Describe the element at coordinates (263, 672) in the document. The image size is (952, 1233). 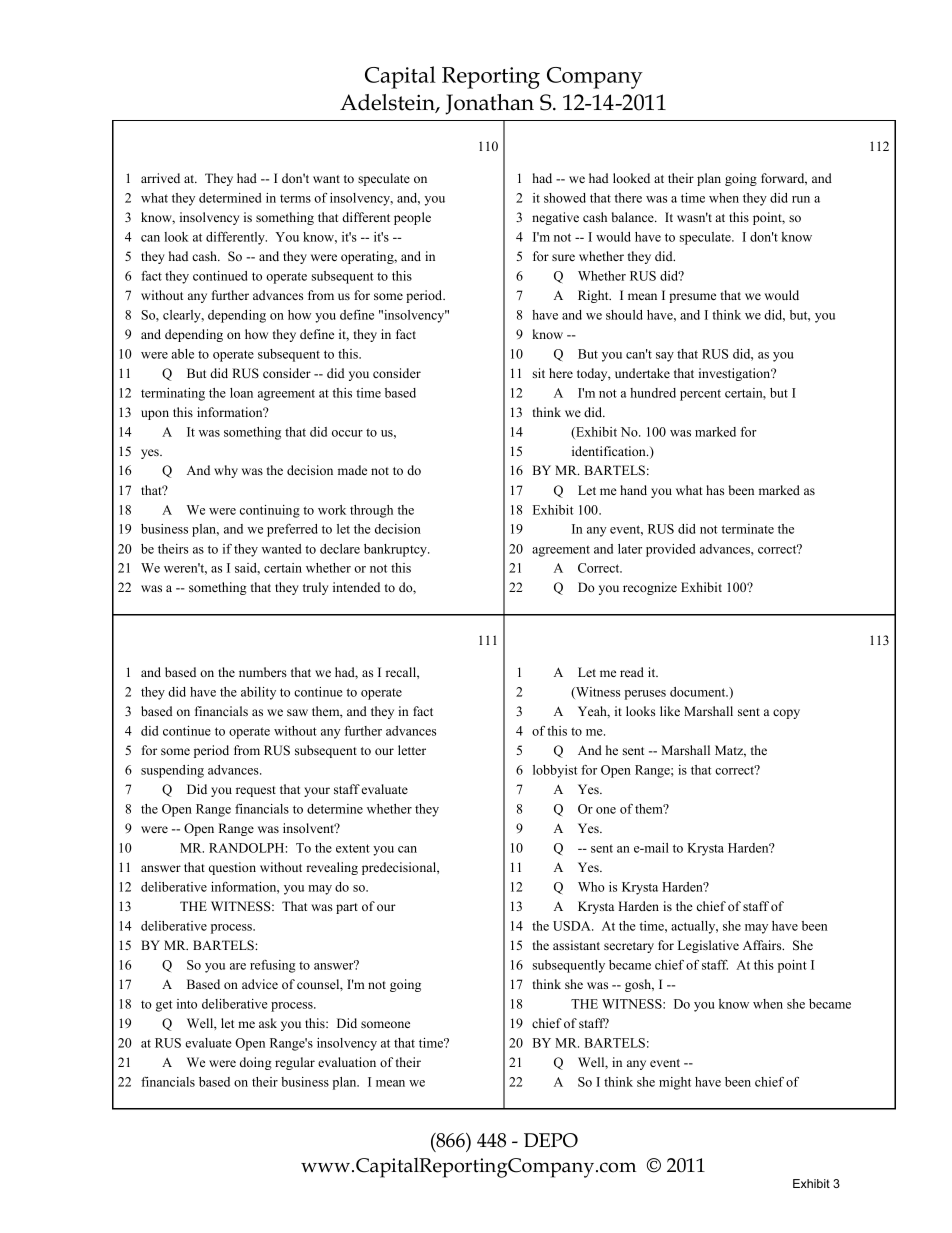
I see `numbers` at that location.
